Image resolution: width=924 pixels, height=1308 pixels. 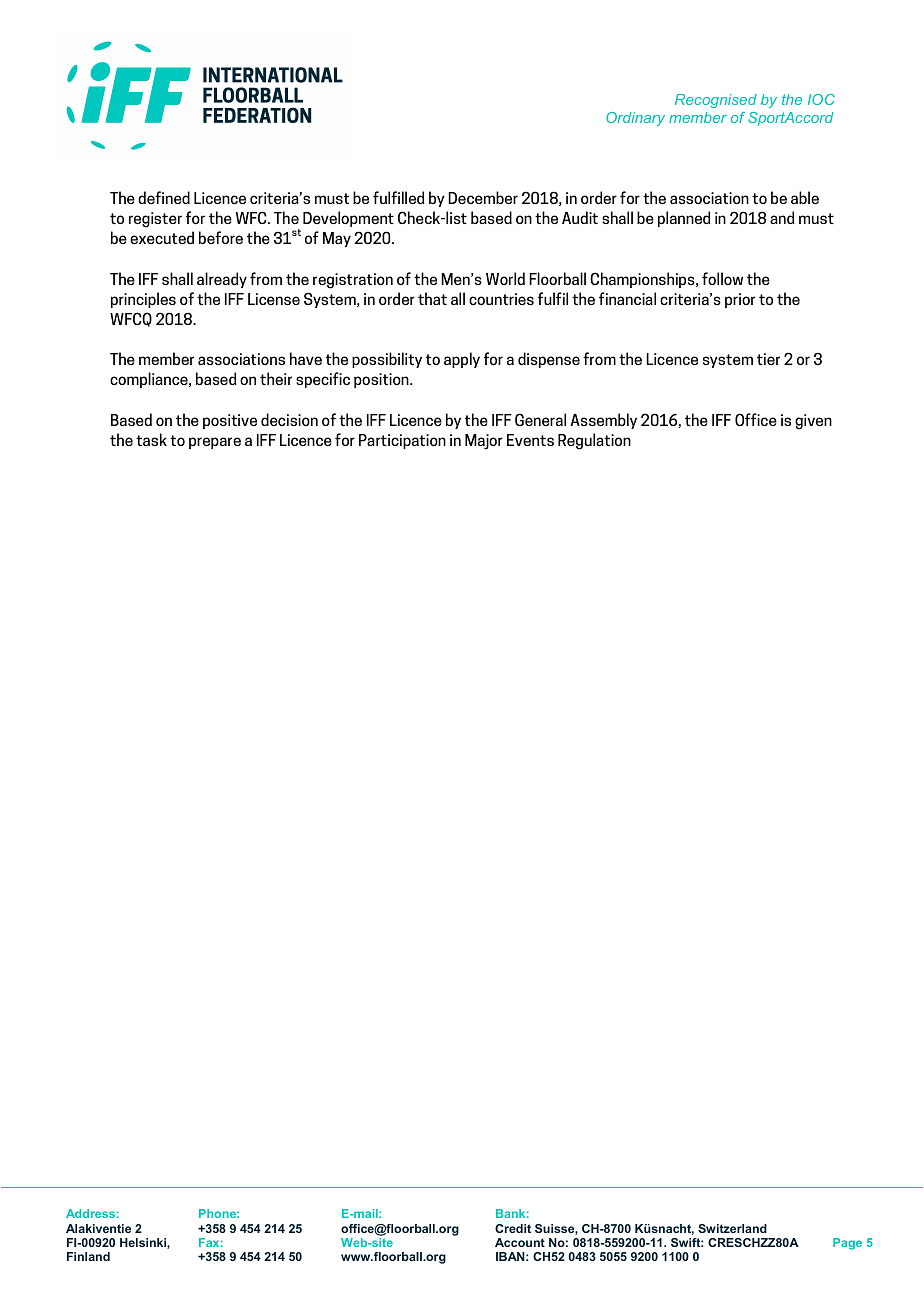 What do you see at coordinates (164, 197) in the page?
I see `defined` at bounding box center [164, 197].
